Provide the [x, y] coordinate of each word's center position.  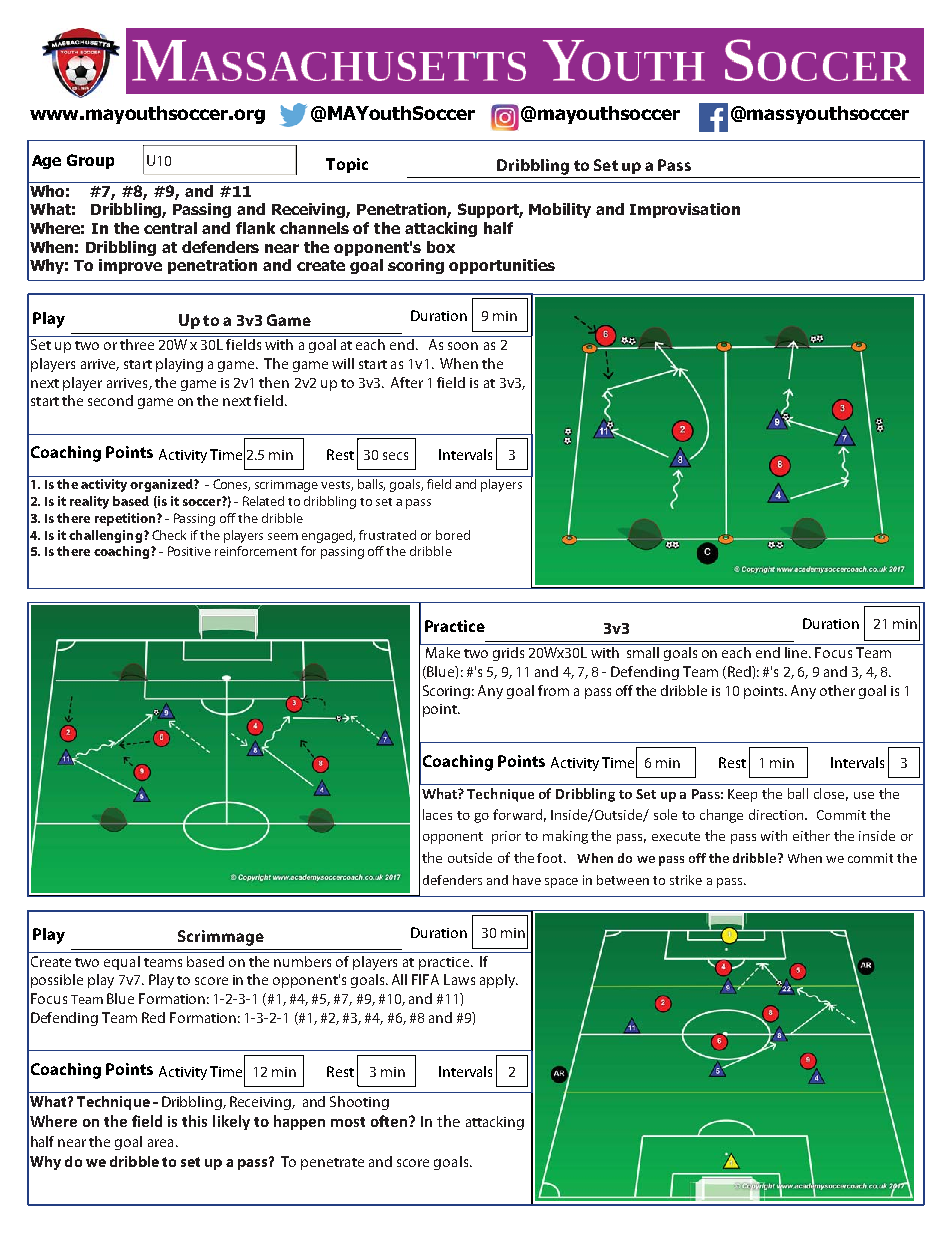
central [170, 228]
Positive [189, 551]
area [160, 1143]
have [527, 880]
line [797, 652]
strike [686, 880]
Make [443, 652]
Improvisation [685, 210]
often [390, 1121]
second [110, 400]
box [441, 247]
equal [122, 963]
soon [463, 346]
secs [395, 456]
